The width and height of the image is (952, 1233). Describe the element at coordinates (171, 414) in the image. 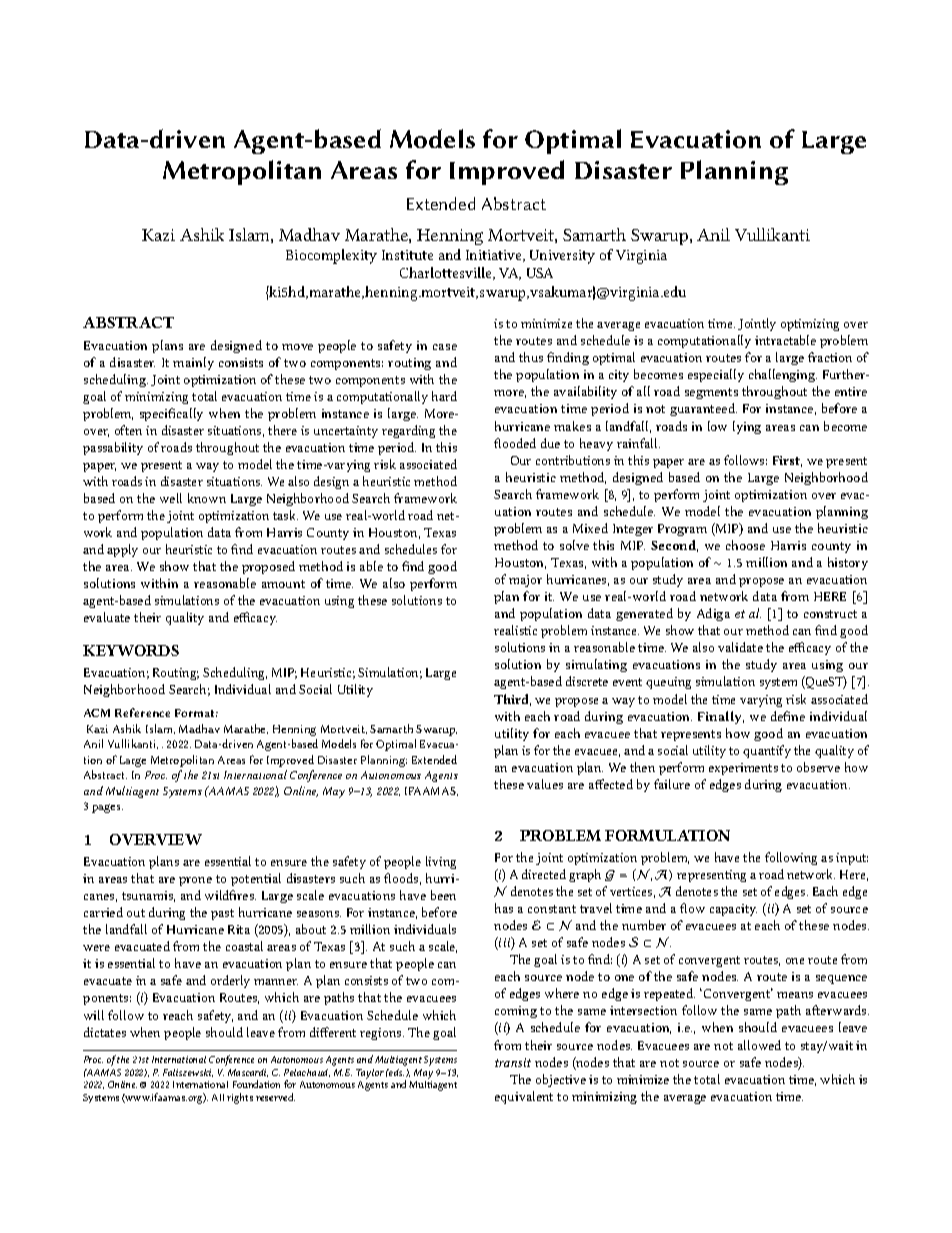

I see `specifically` at that location.
